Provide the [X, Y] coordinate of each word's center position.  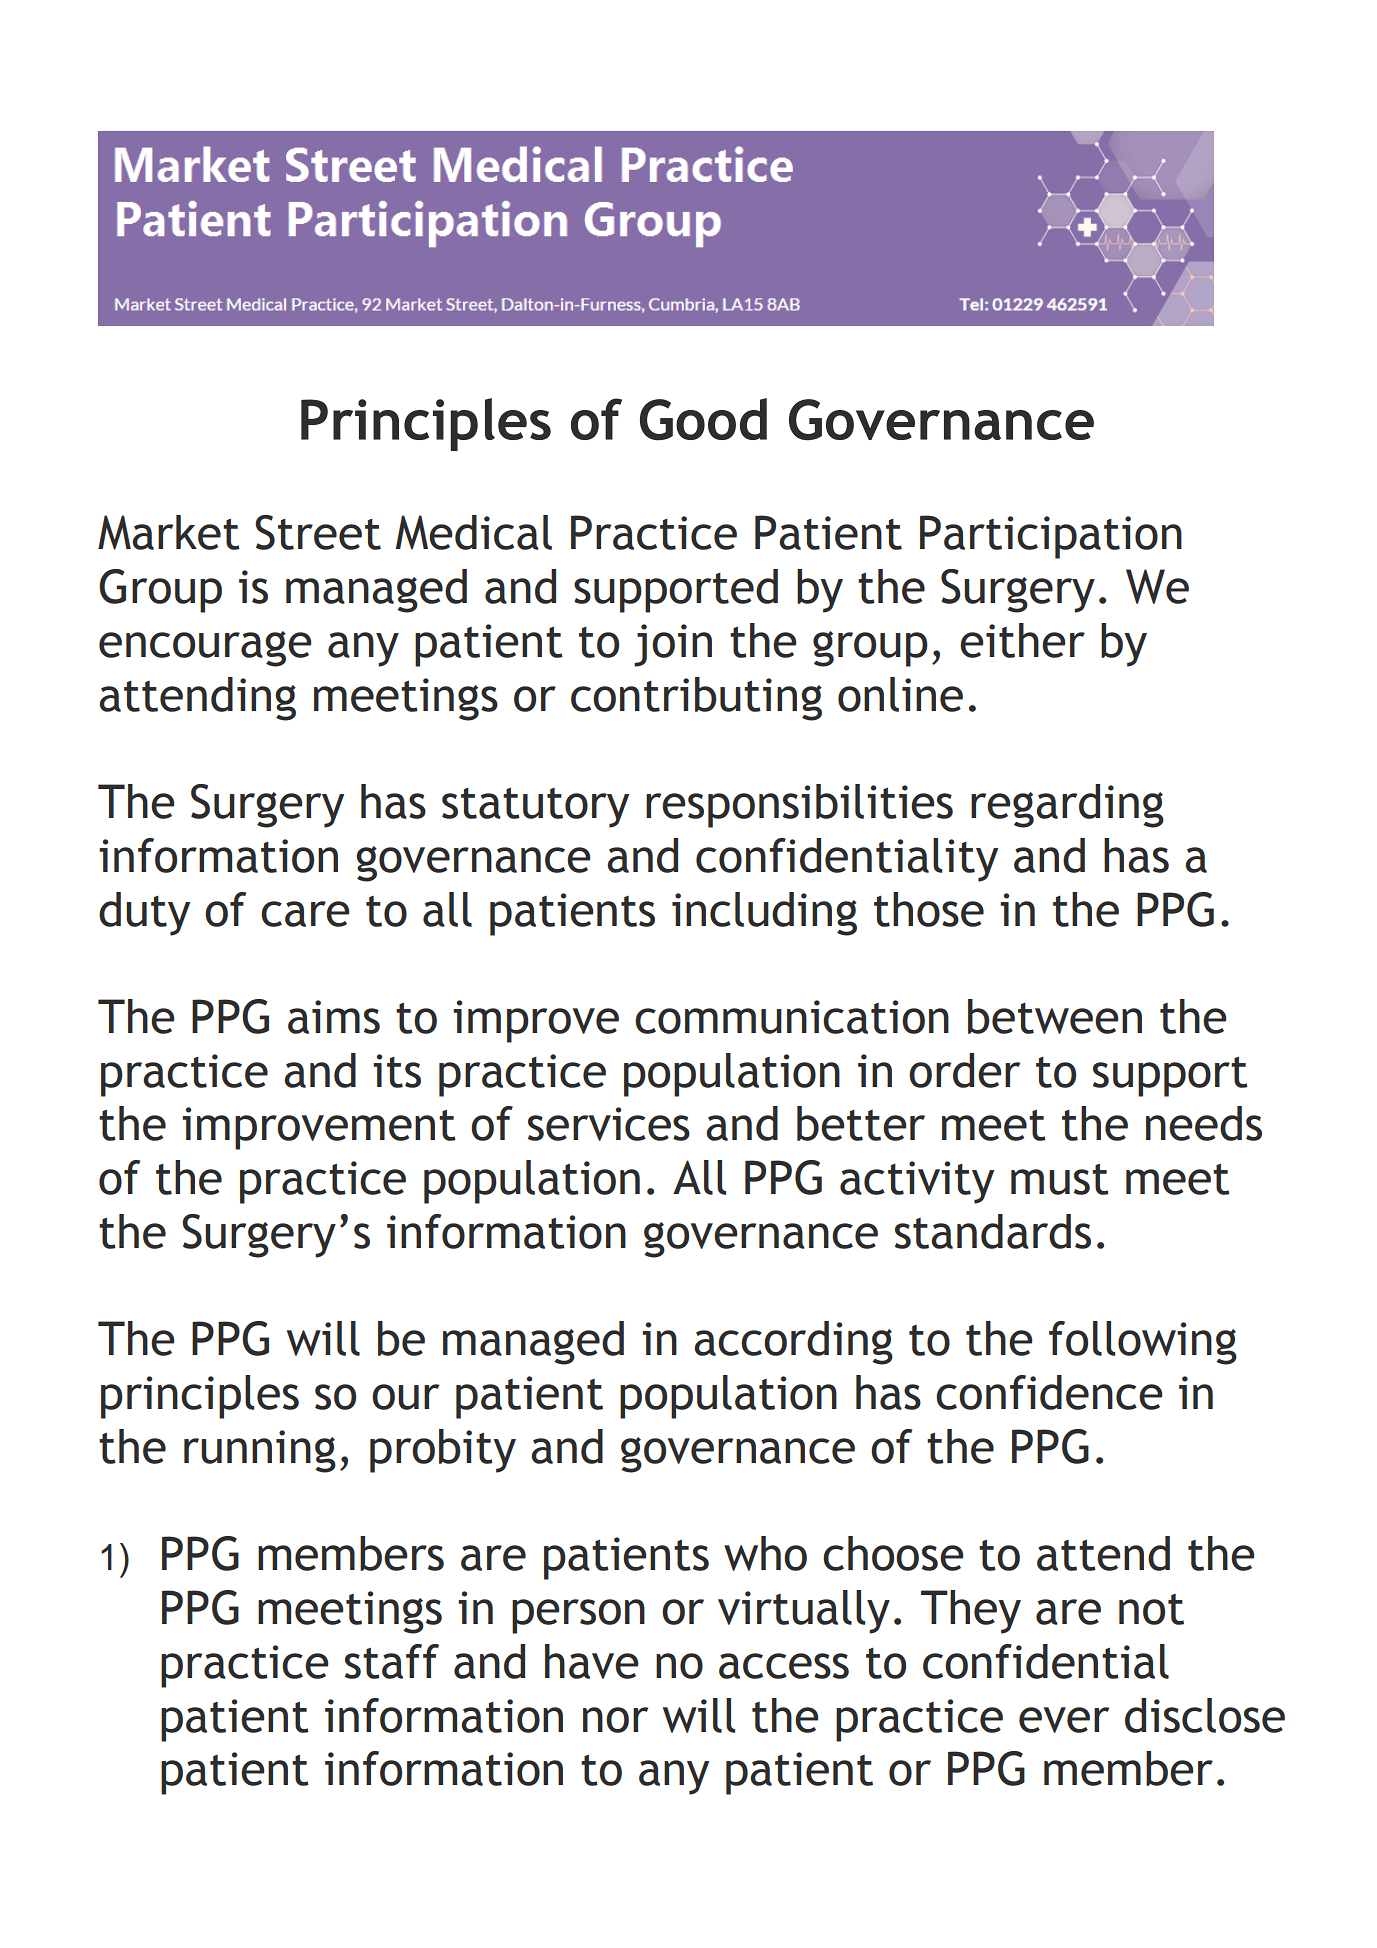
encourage [205, 649]
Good [703, 419]
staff [392, 1661]
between [1055, 1016]
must [1060, 1179]
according [793, 1343]
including [764, 914]
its [397, 1071]
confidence [1049, 1392]
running [260, 1451]
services [609, 1124]
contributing [696, 699]
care [305, 914]
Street [318, 532]
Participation [1051, 537]
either [1022, 640]
